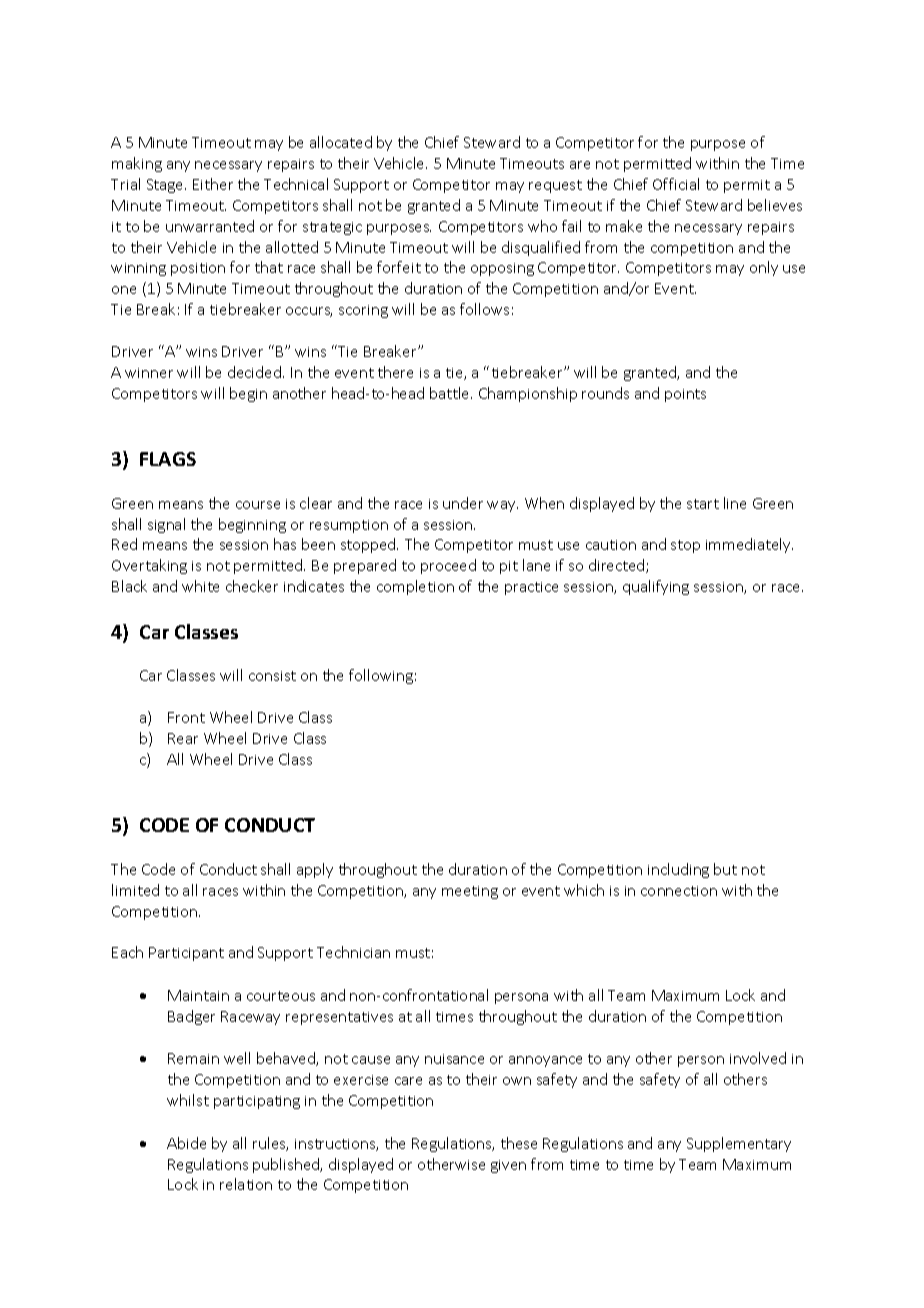  Describe the element at coordinates (555, 186) in the screenshot. I see `request` at that location.
